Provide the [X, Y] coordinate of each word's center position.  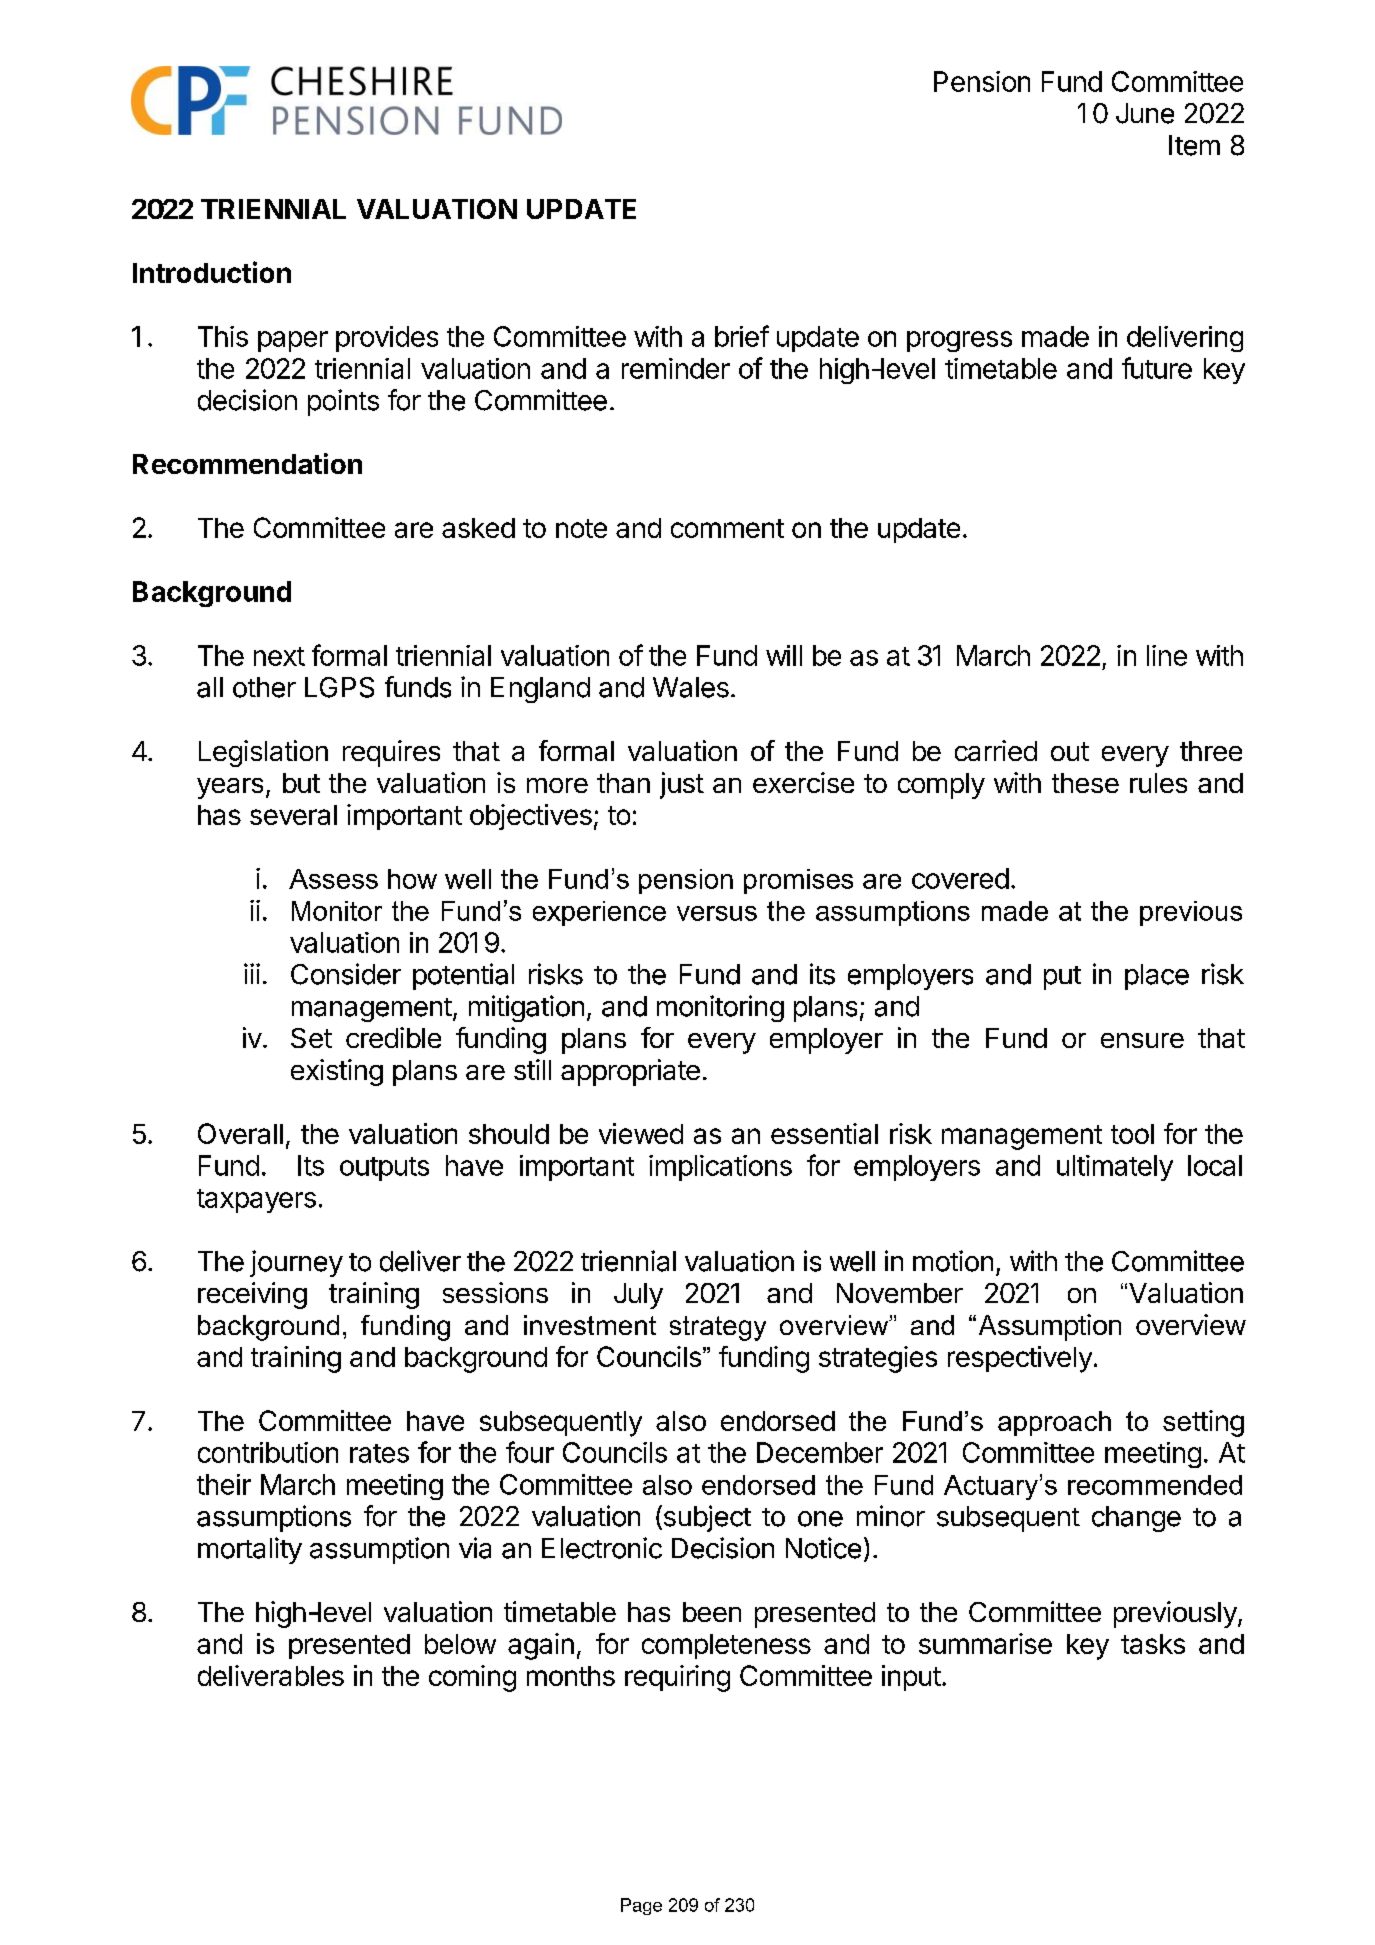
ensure [1142, 1040]
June [1145, 113]
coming [472, 1678]
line [1167, 655]
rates [379, 1453]
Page [641, 1906]
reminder [676, 368]
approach [1054, 1423]
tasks [1153, 1644]
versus [717, 913]
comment [727, 528]
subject [706, 1518]
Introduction [212, 272]
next [279, 656]
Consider [346, 974]
